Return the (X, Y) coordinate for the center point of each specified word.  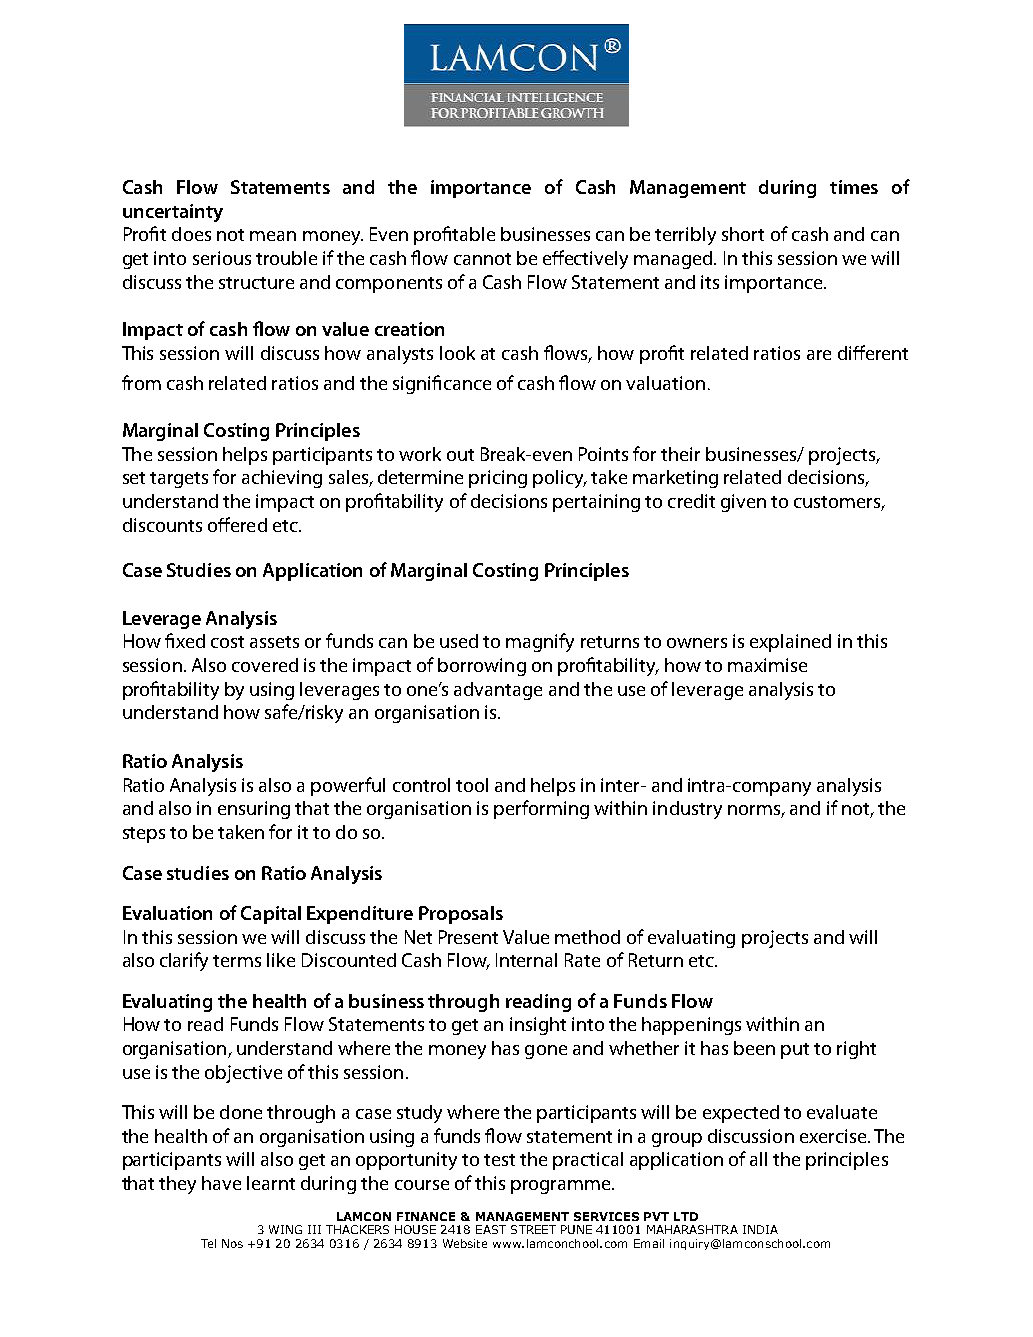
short (743, 234)
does (191, 234)
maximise (767, 665)
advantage (498, 691)
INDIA (760, 1229)
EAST (491, 1229)
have (221, 1183)
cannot (482, 259)
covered (265, 665)
